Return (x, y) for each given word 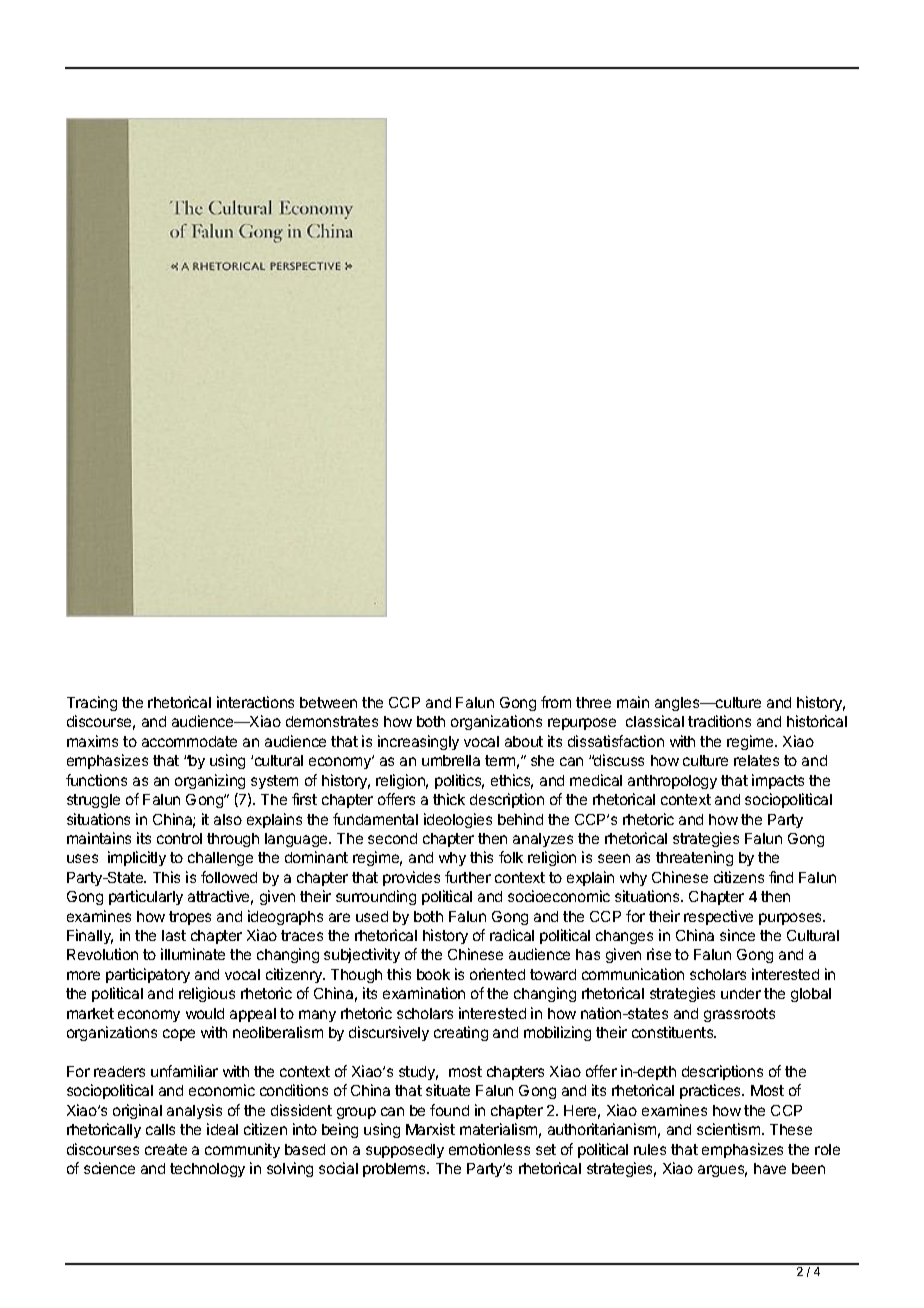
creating (461, 1033)
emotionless (489, 1149)
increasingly (418, 742)
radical (512, 935)
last (174, 935)
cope (179, 1035)
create (166, 1149)
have (770, 1168)
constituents (674, 1032)
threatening (694, 858)
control (179, 838)
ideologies (458, 820)
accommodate (189, 741)
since (737, 935)
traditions (719, 721)
